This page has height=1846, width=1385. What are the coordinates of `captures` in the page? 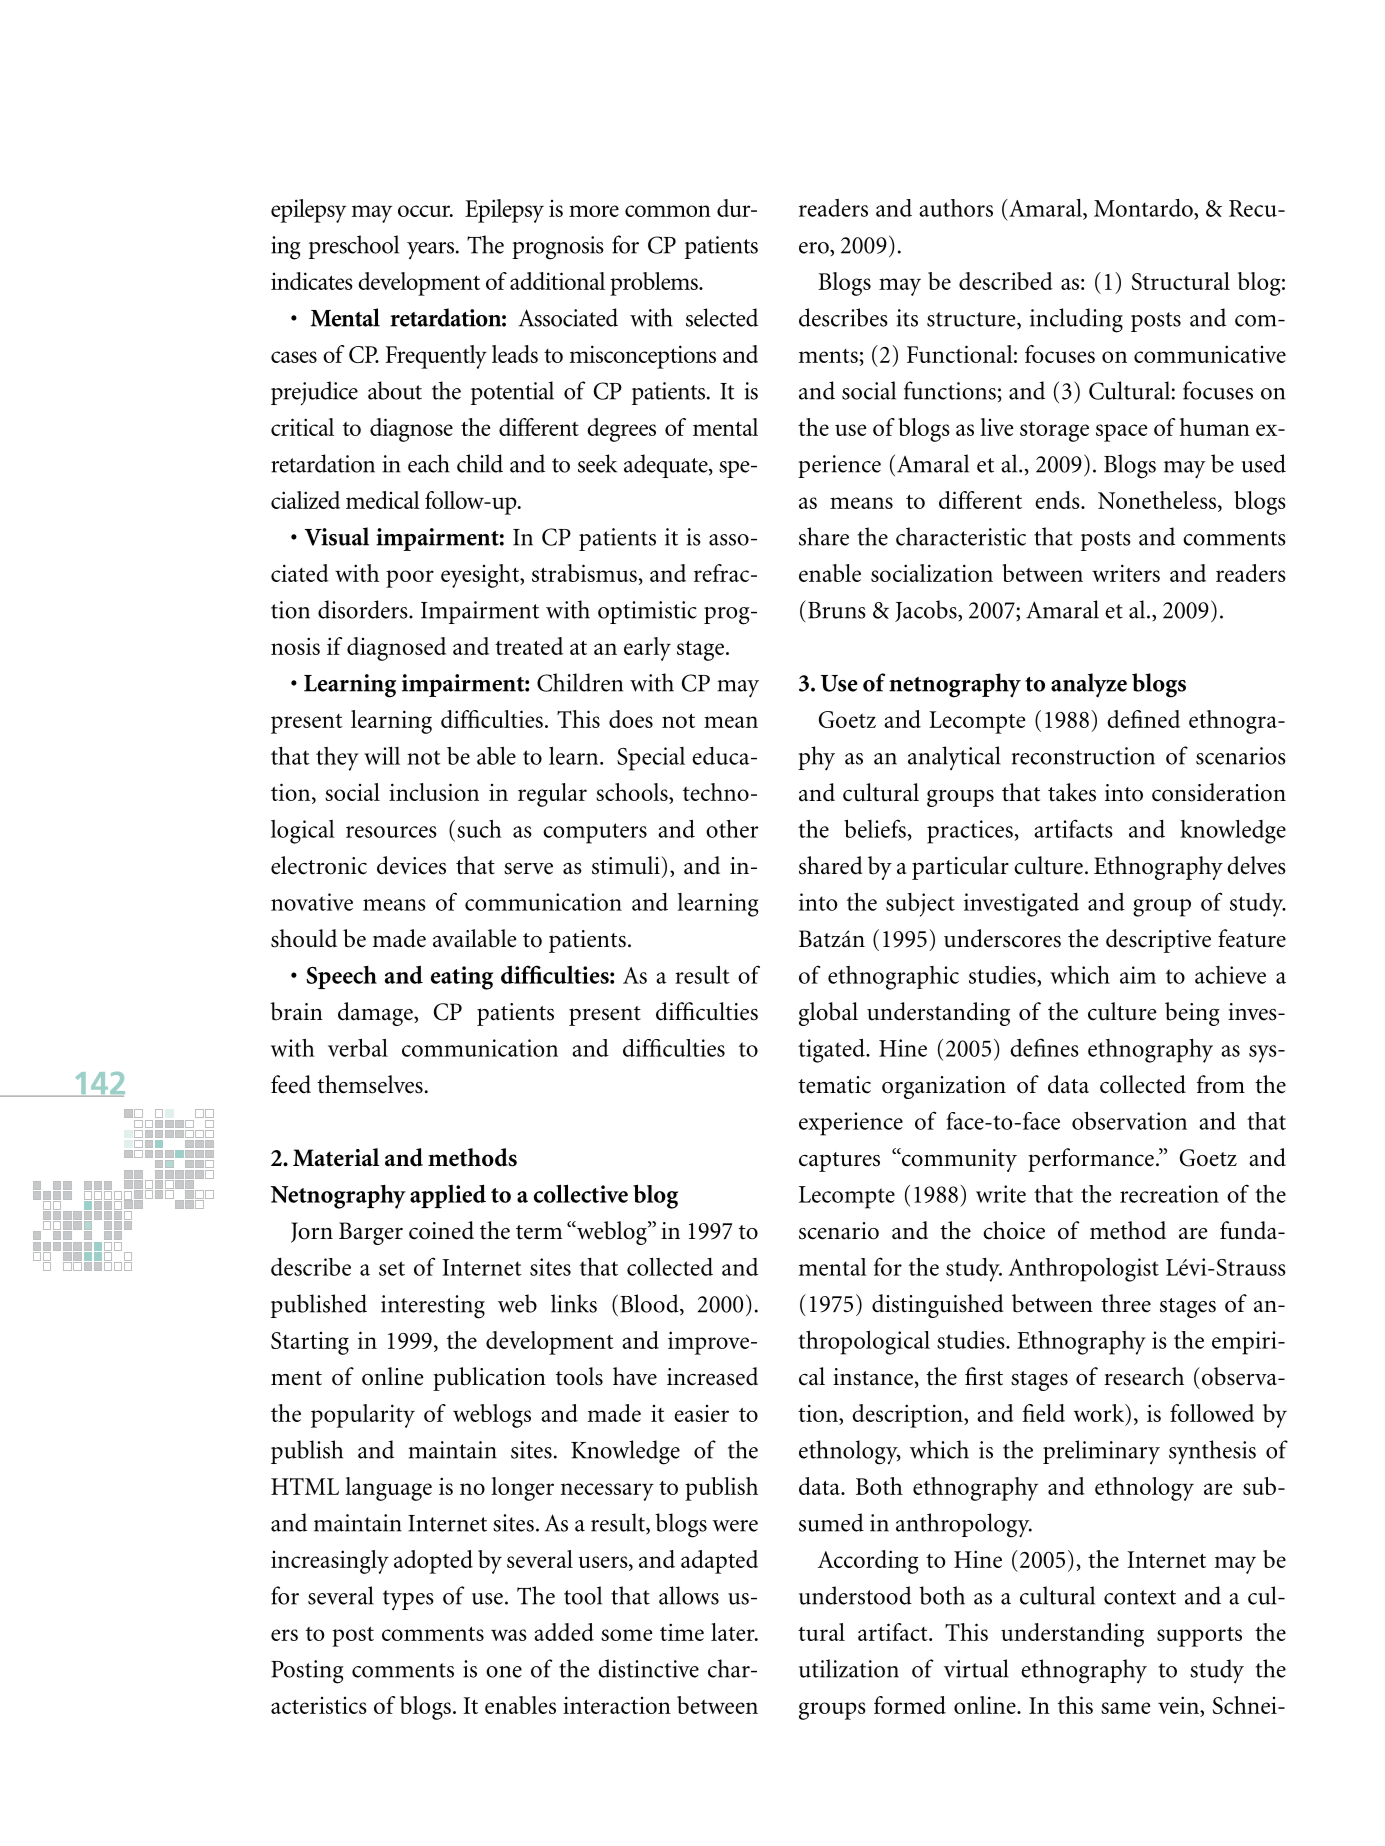 It's located at (839, 1162).
